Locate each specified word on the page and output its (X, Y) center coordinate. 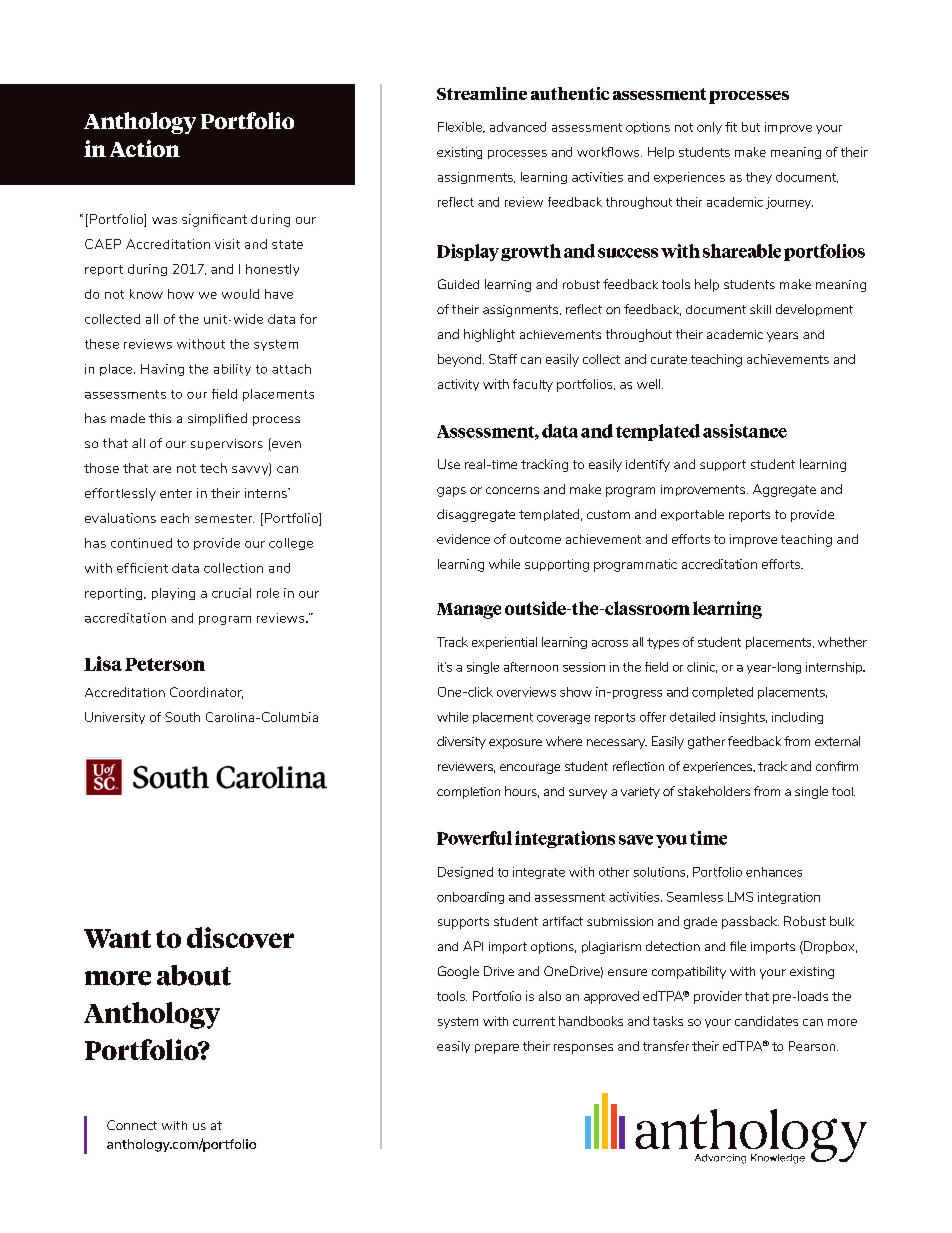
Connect (132, 1125)
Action (145, 148)
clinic (702, 667)
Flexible (461, 127)
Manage (469, 611)
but (751, 127)
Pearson (813, 1046)
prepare (497, 1049)
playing (173, 594)
